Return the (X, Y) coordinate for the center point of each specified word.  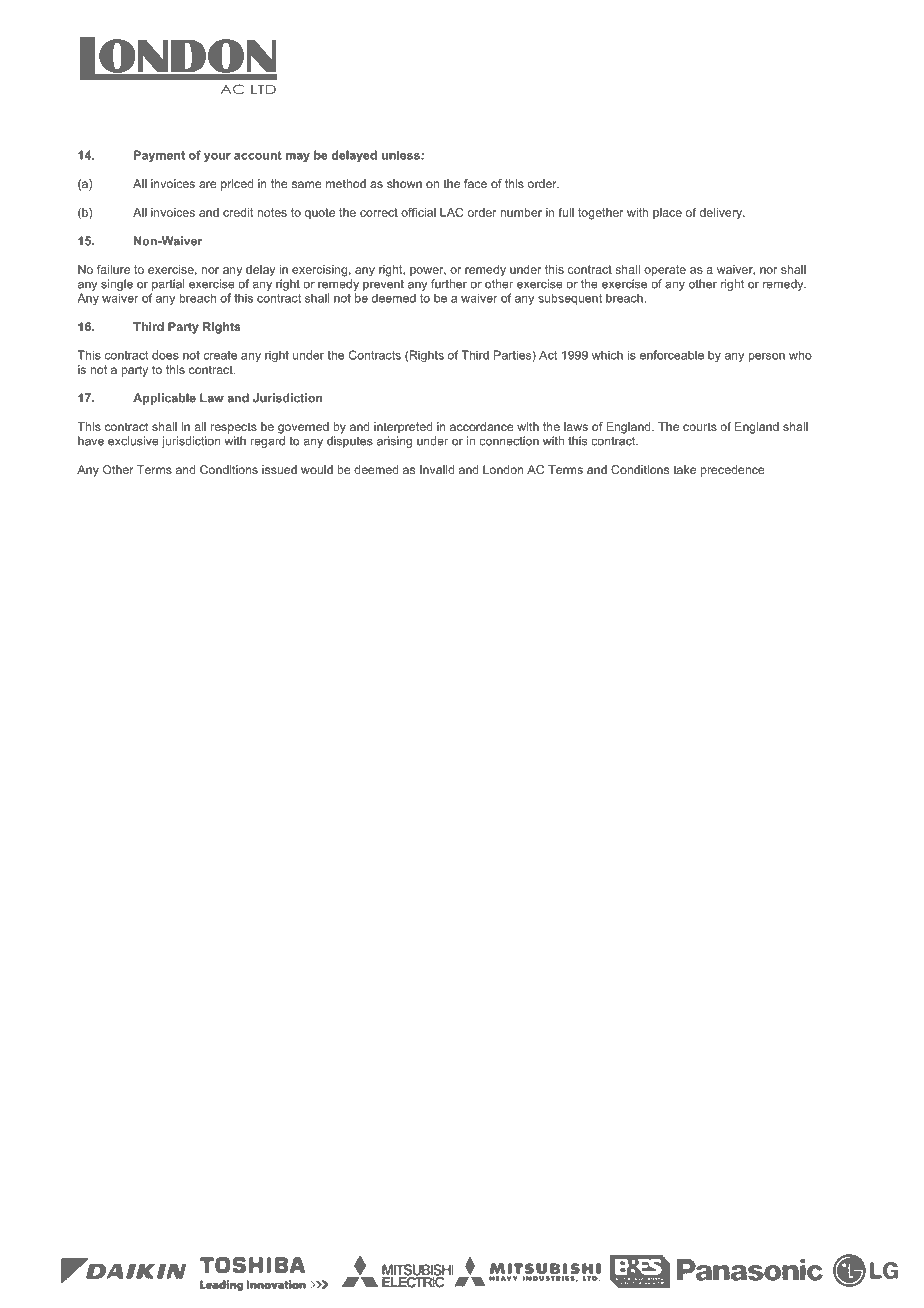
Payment (159, 156)
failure (113, 269)
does (165, 355)
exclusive (133, 441)
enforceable (672, 355)
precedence (733, 471)
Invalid (437, 469)
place (667, 213)
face (475, 183)
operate (665, 270)
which (607, 355)
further (449, 284)
